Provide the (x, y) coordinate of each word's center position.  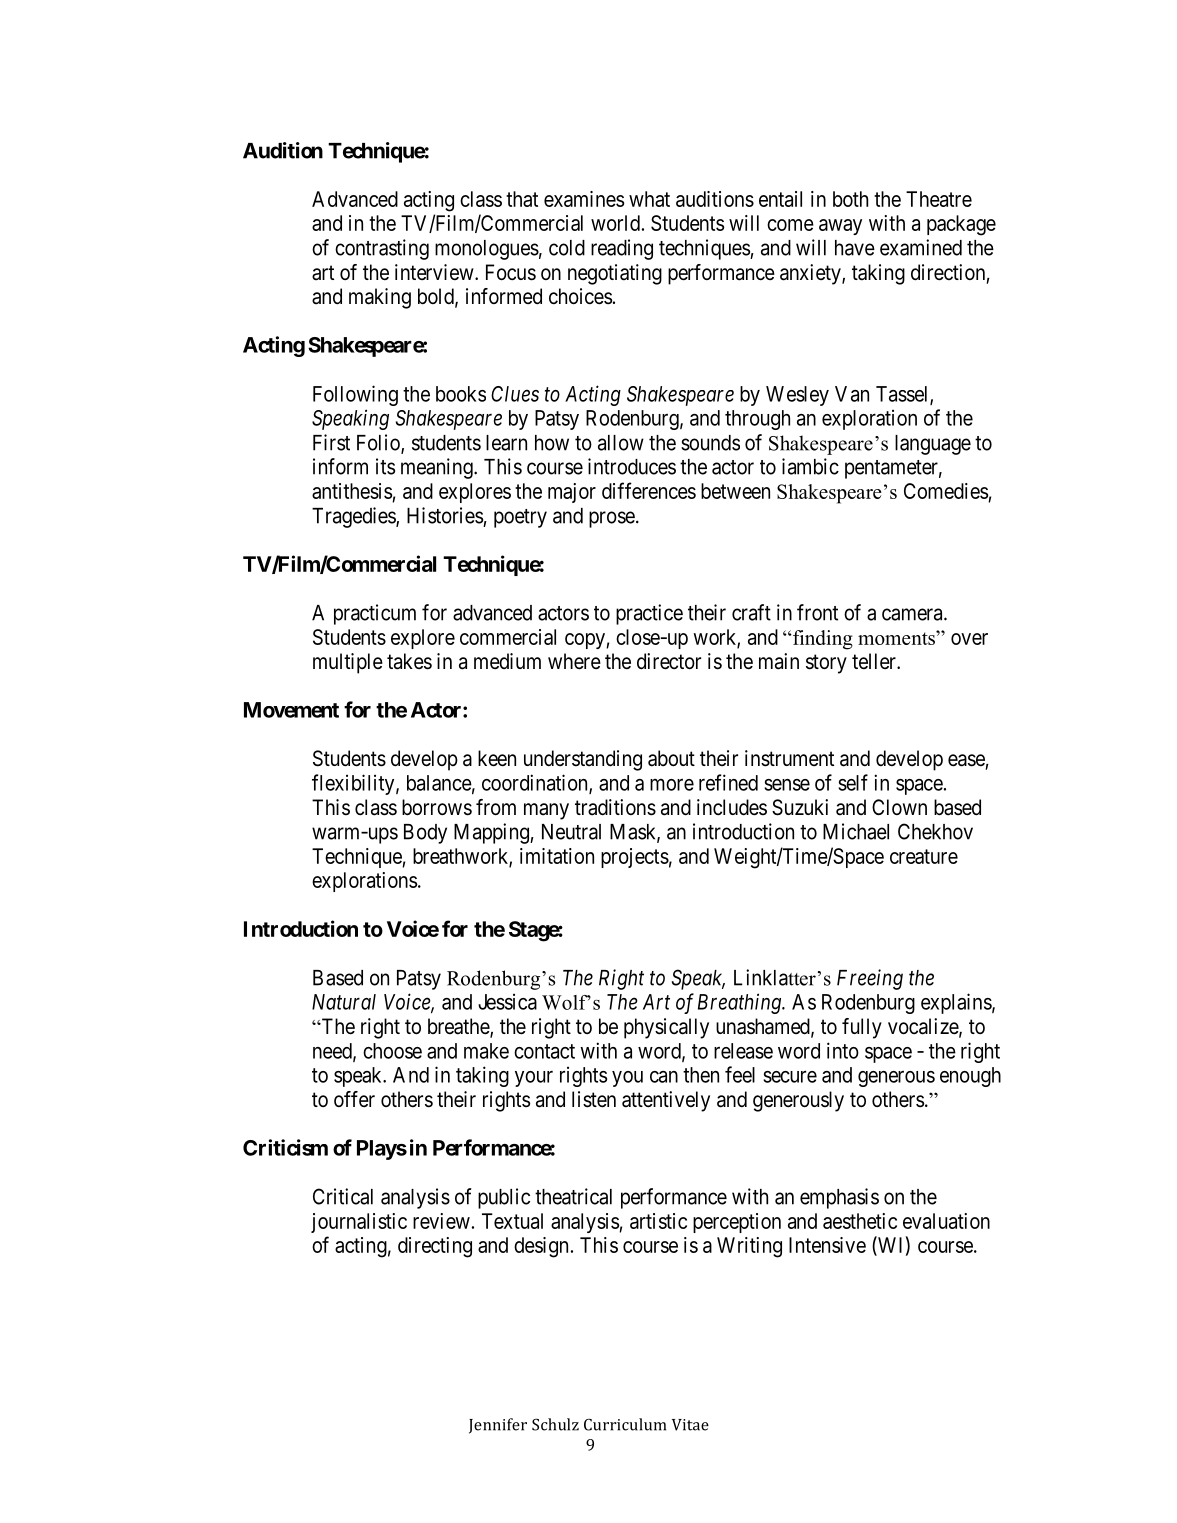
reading (622, 249)
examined (921, 247)
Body (425, 834)
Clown (899, 807)
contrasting (382, 249)
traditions (615, 807)
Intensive (827, 1245)
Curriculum (625, 1424)
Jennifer (498, 1426)
